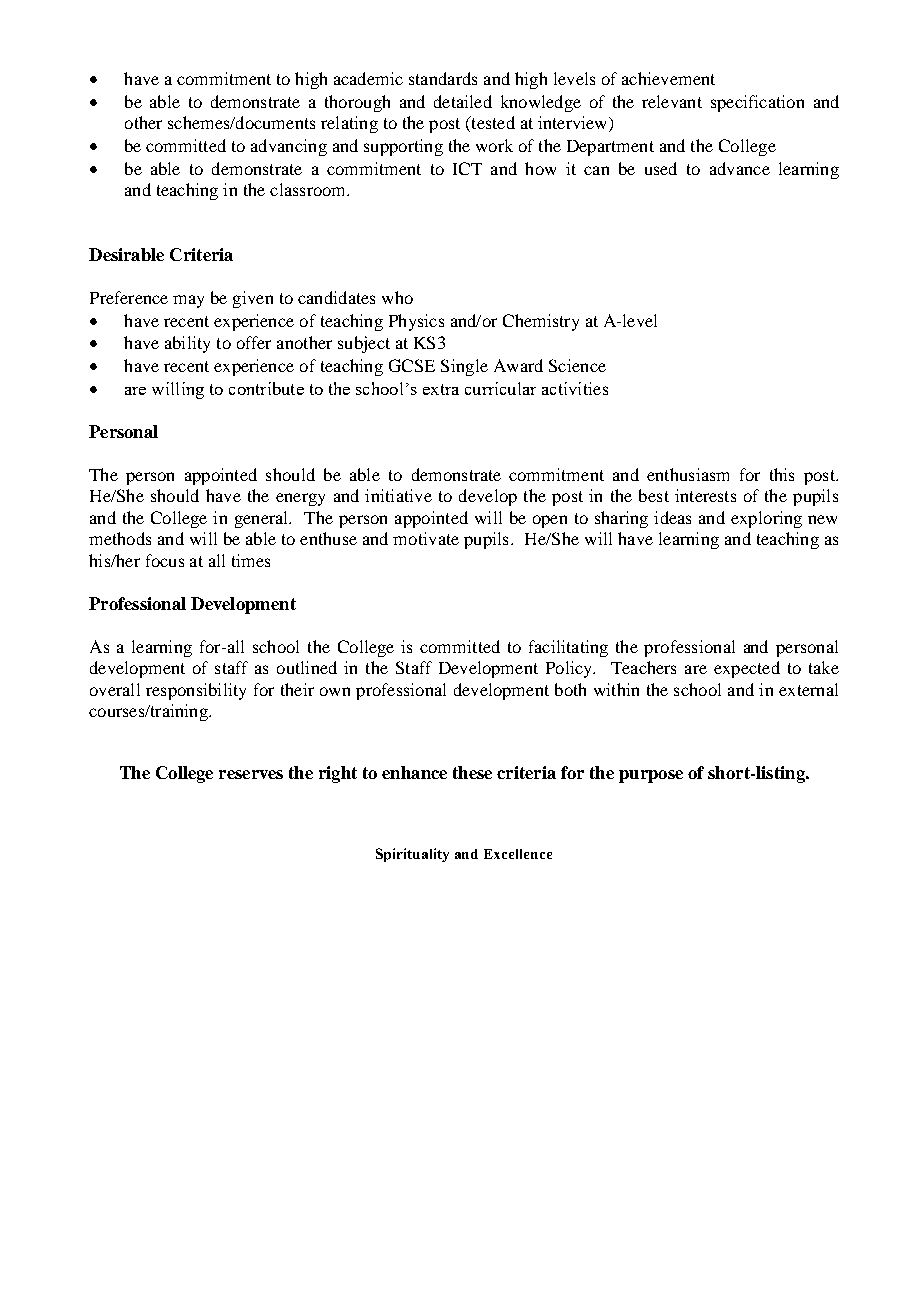 This screenshot has width=924, height=1310. What do you see at coordinates (426, 538) in the screenshot?
I see `motivate` at bounding box center [426, 538].
